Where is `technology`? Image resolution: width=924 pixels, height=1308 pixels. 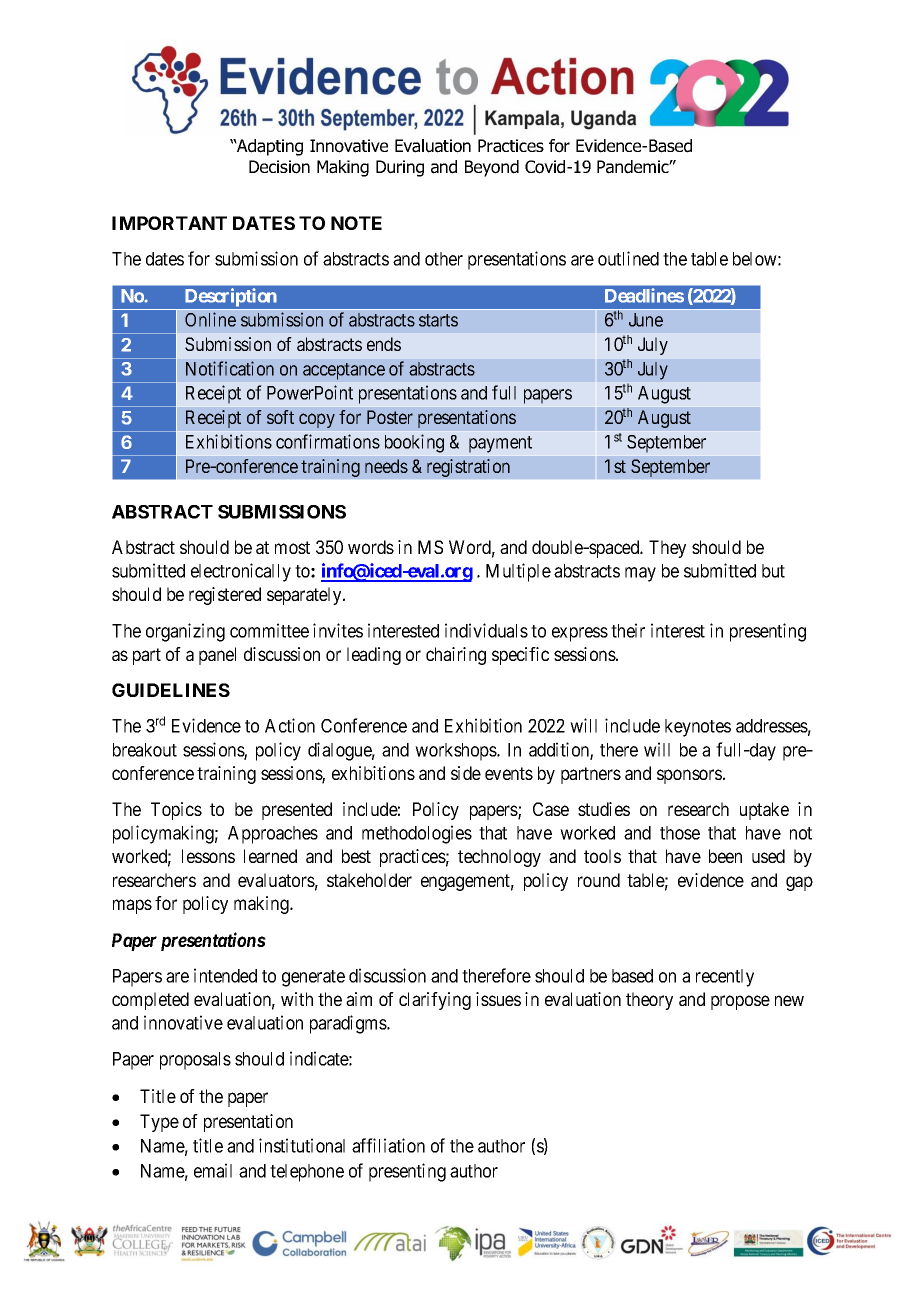 technology is located at coordinates (499, 858).
